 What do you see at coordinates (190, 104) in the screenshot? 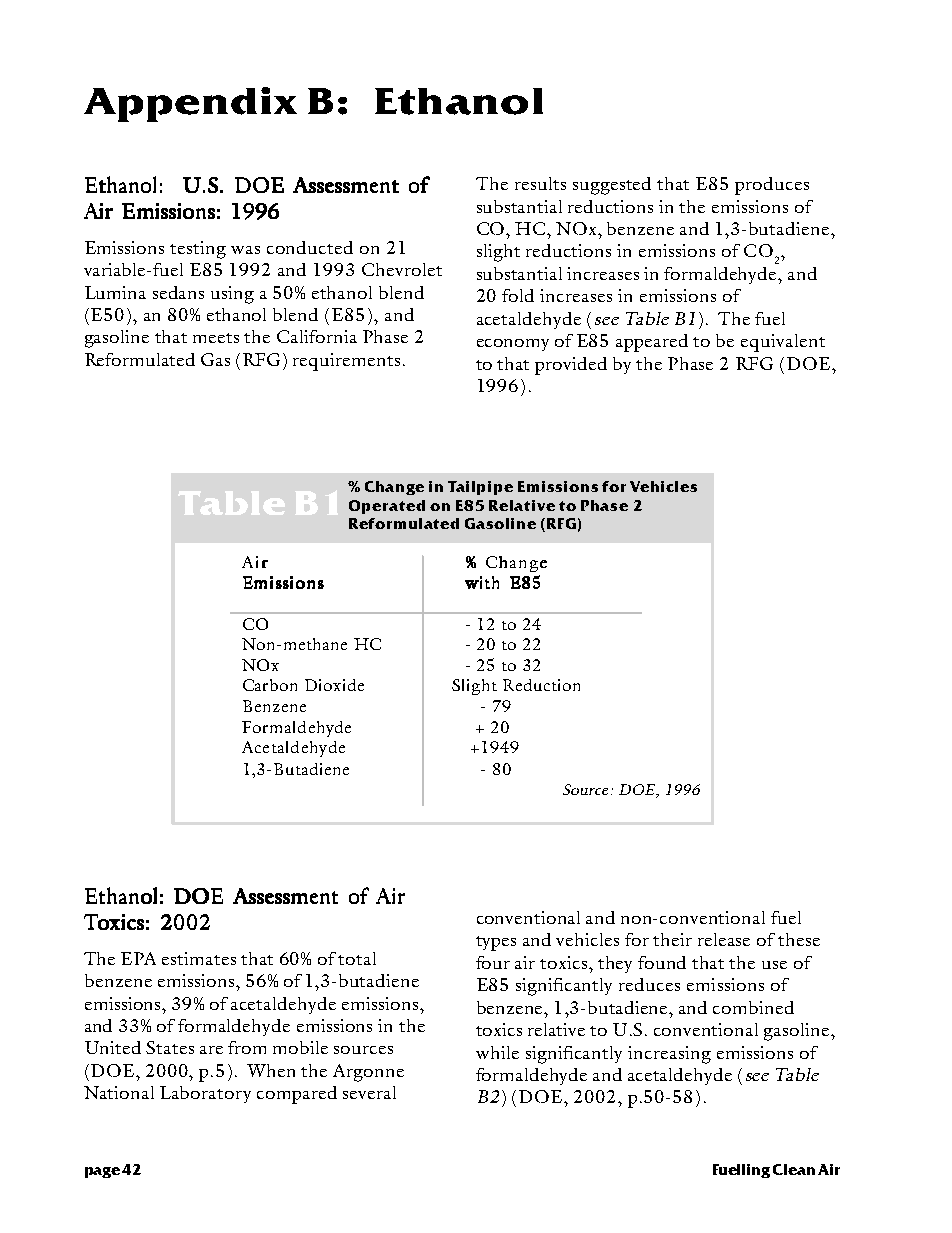
I see `Appendix` at bounding box center [190, 104].
